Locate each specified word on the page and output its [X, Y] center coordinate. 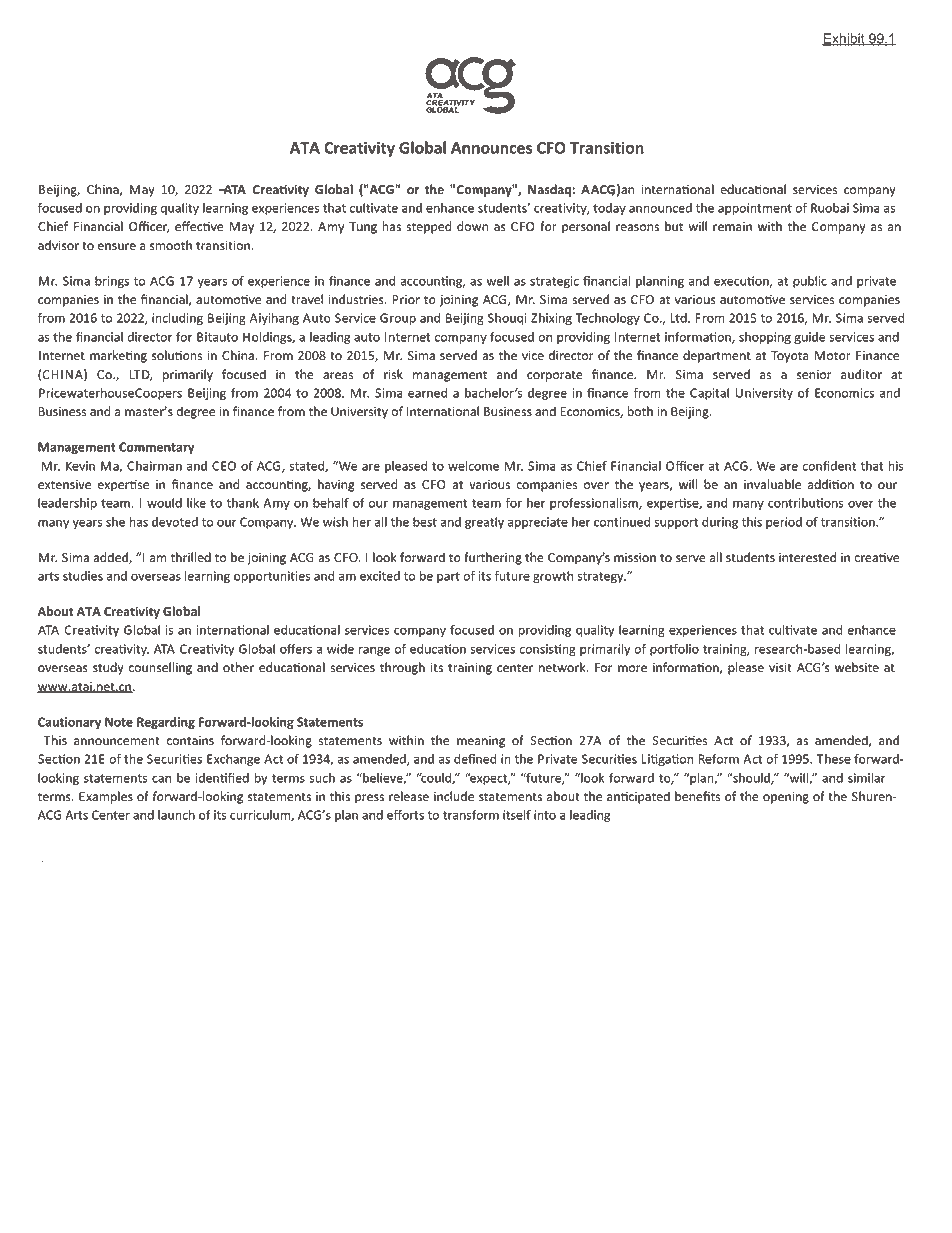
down [472, 226]
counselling [160, 668]
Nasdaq [550, 190]
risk [393, 374]
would [164, 503]
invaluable [772, 484]
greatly [484, 523]
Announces [491, 148]
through [402, 668]
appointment [755, 209]
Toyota [790, 357]
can [161, 779]
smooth [171, 245]
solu [164, 355]
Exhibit [844, 39]
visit [780, 667]
